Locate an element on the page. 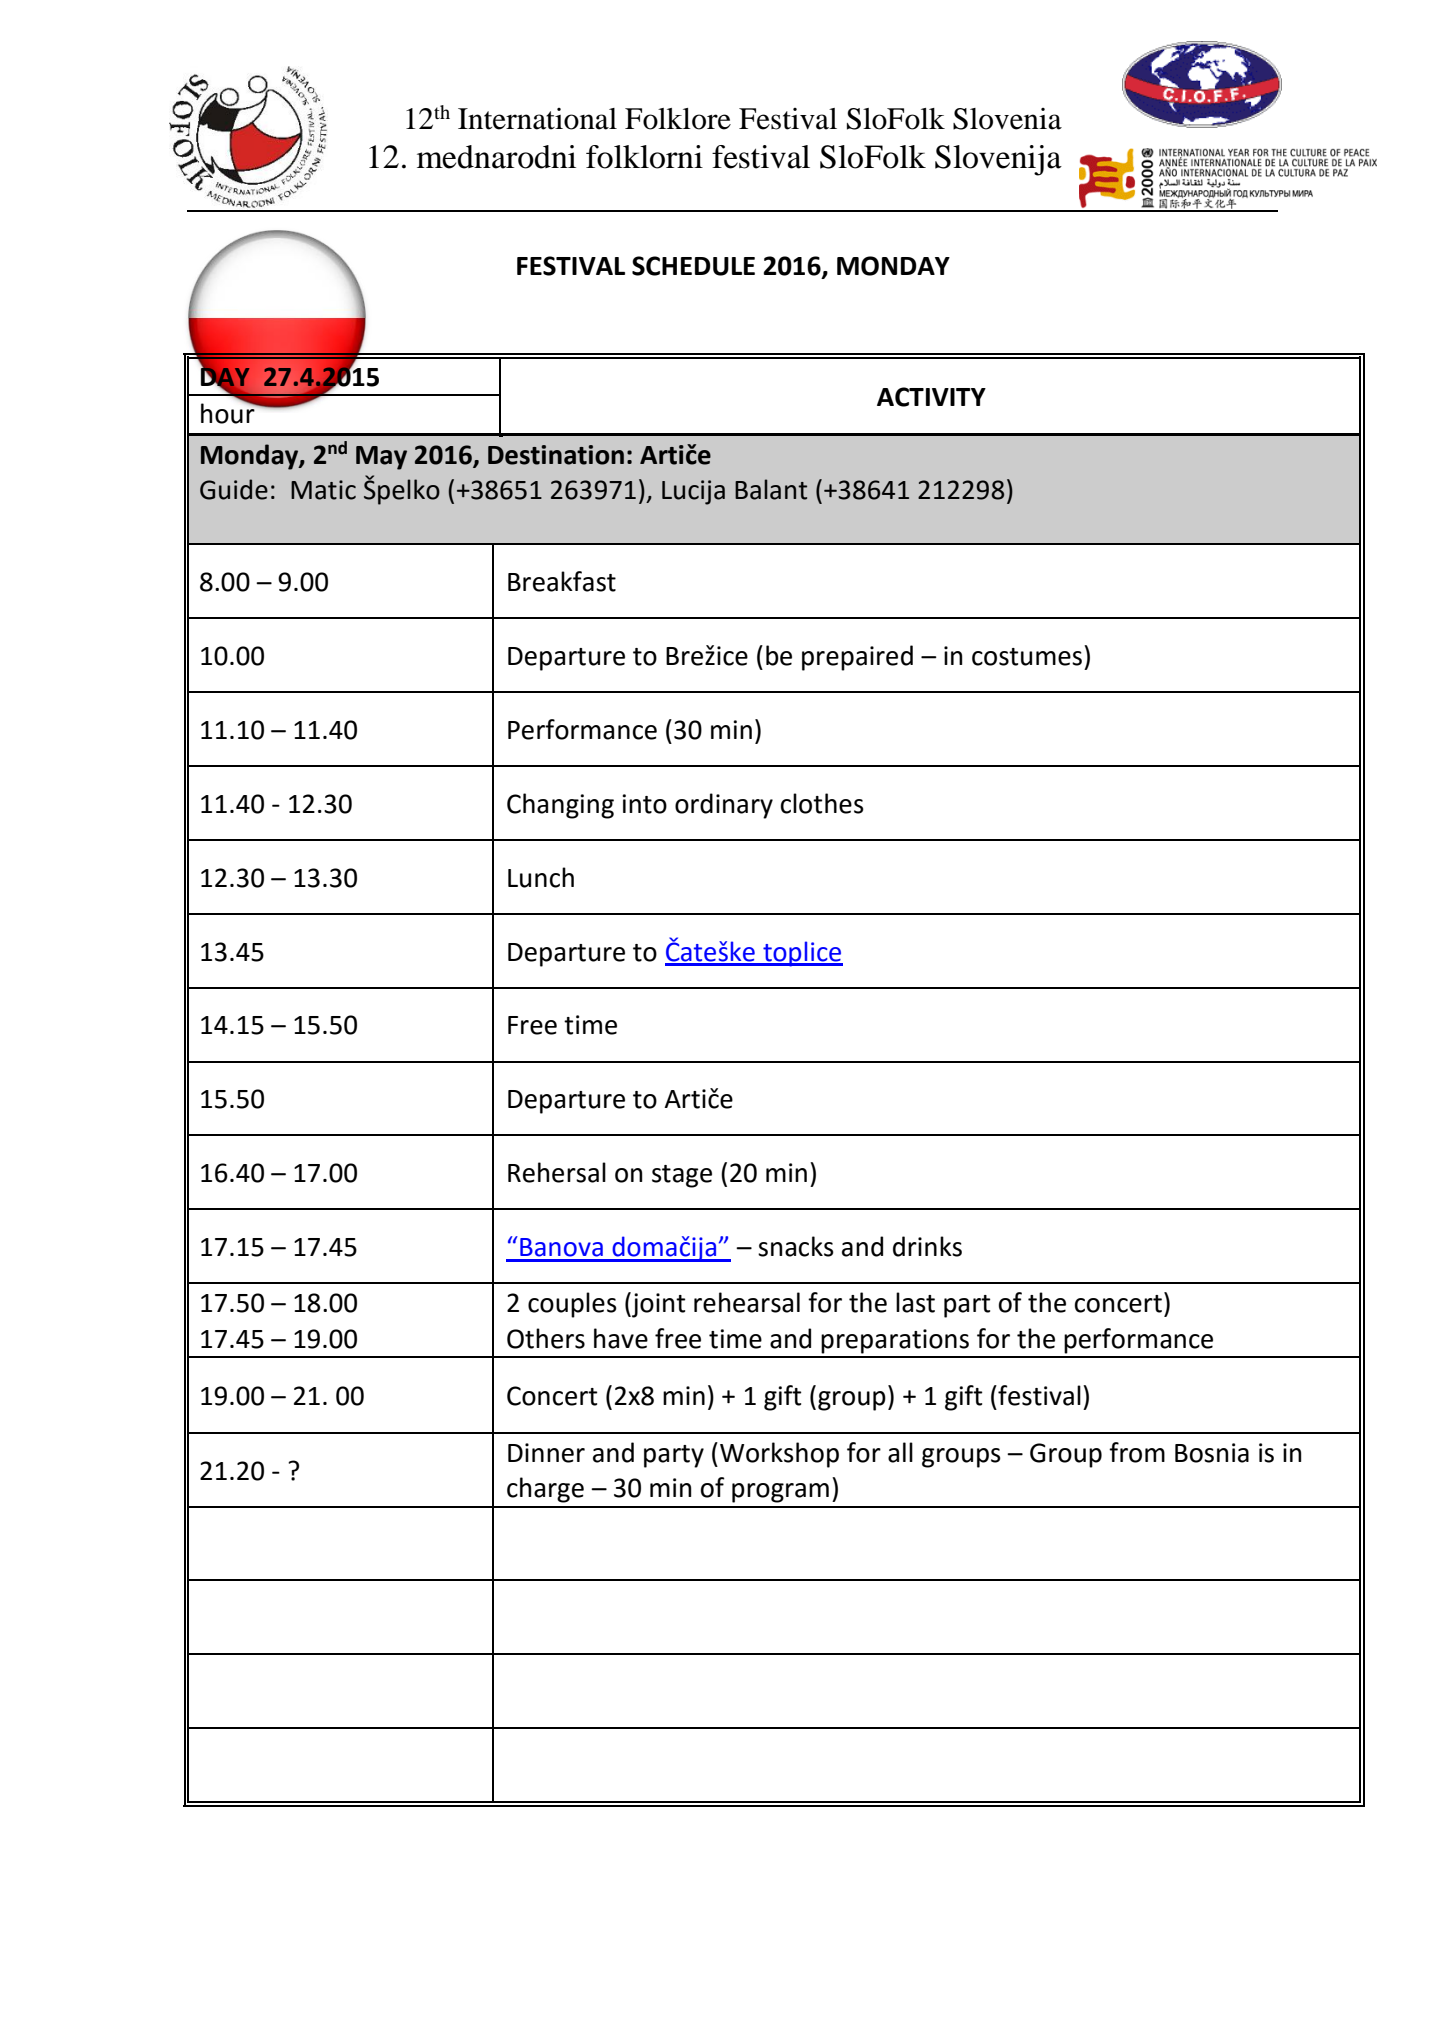  International is located at coordinates (537, 119).
